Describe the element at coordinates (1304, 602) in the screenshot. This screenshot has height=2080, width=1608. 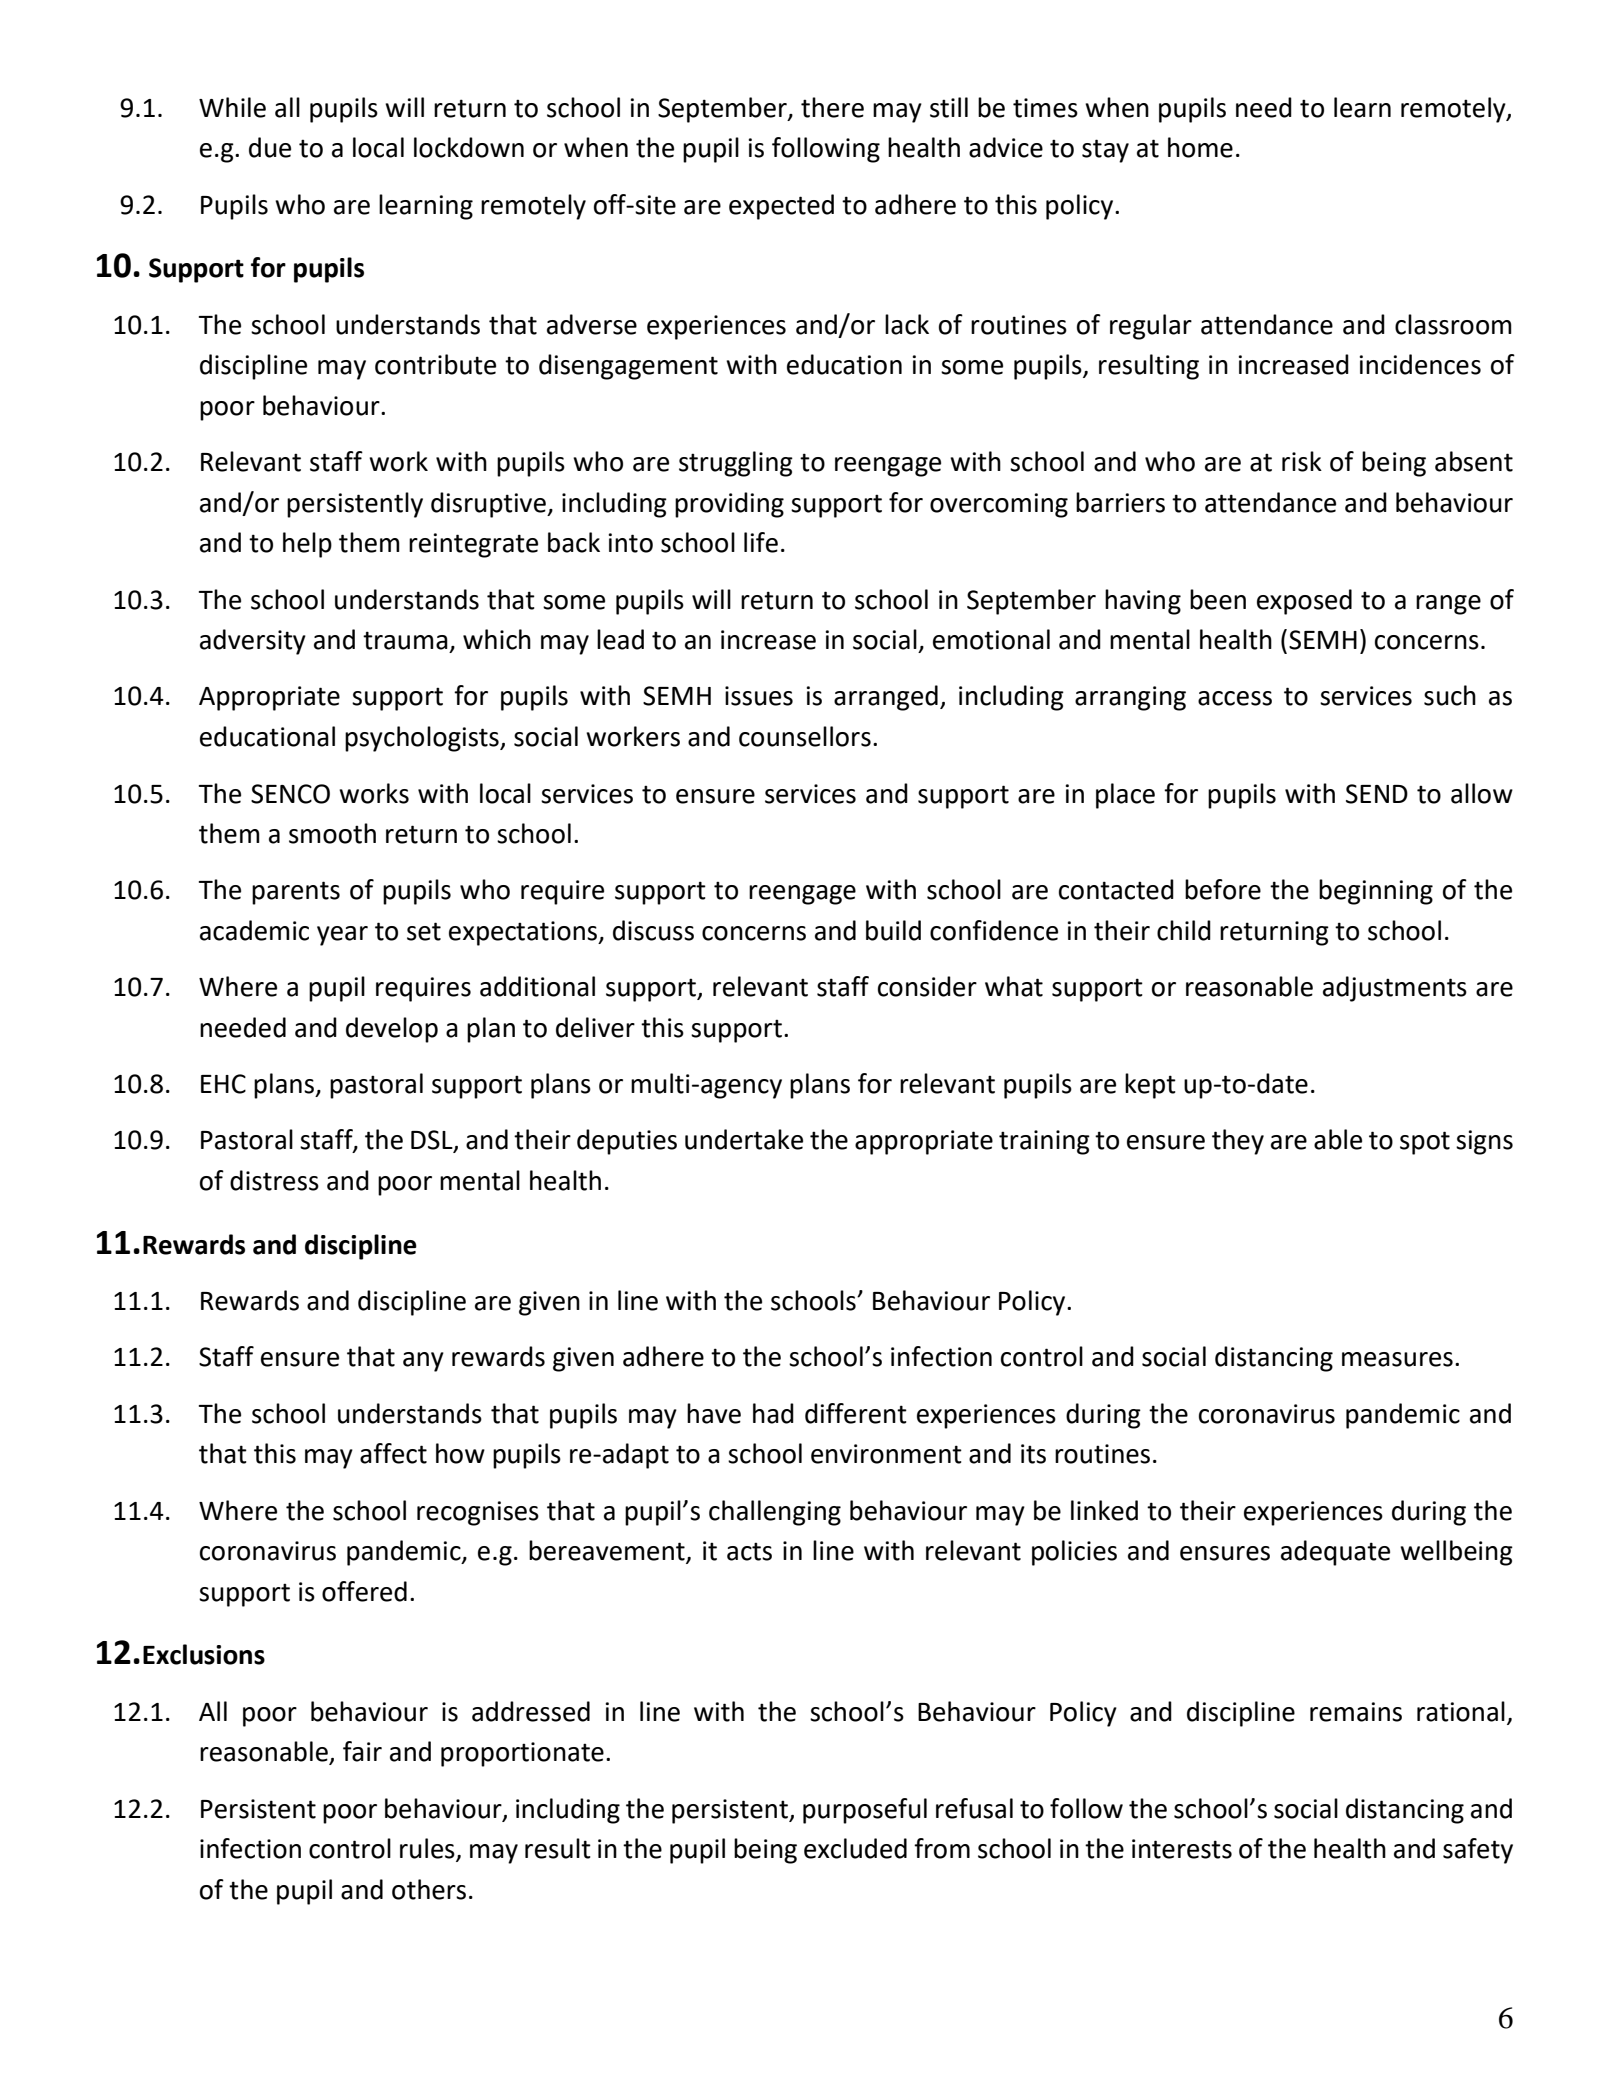
I see `exposed` at that location.
